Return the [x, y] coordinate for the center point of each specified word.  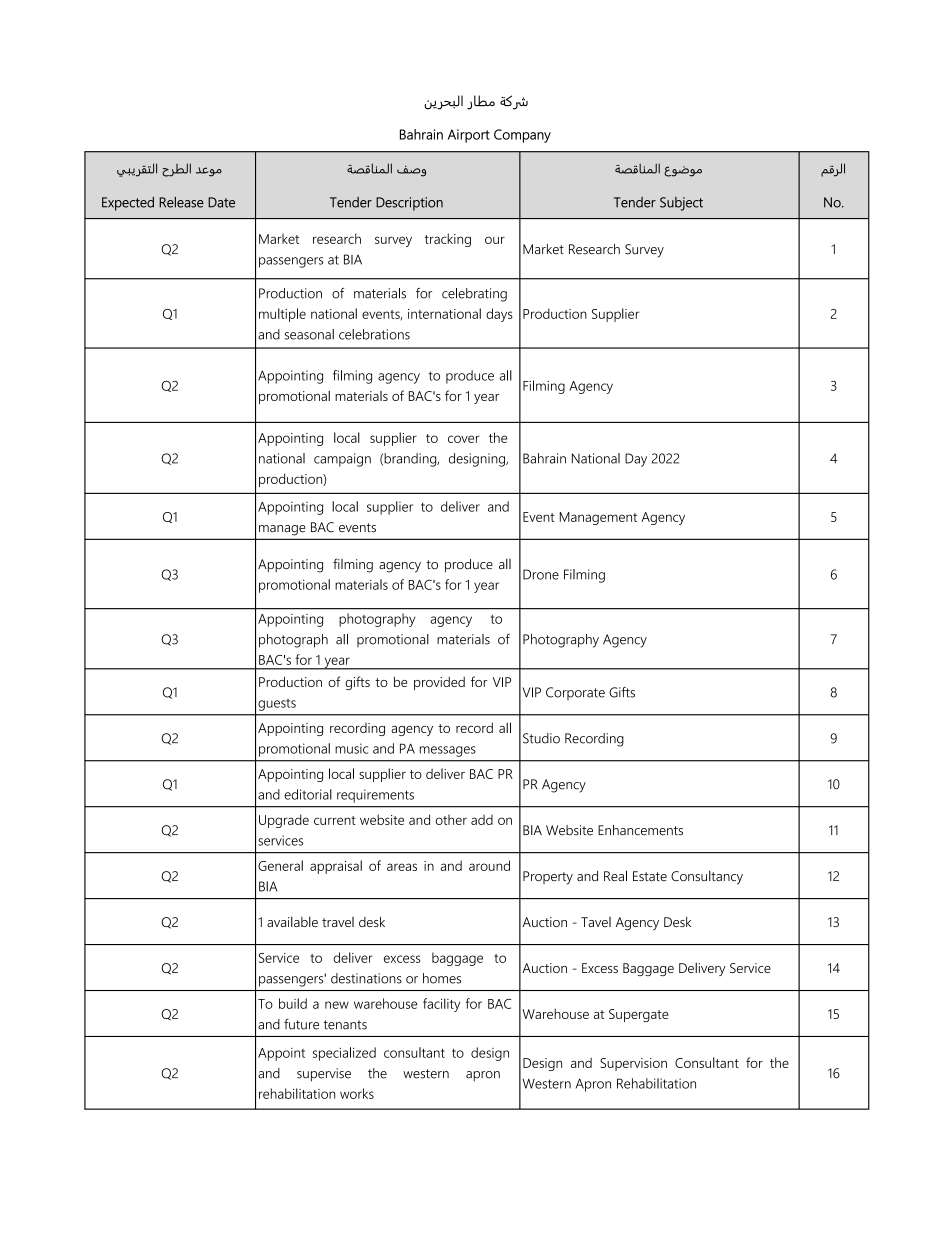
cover [464, 439]
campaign [342, 460]
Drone [541, 574]
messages [448, 751]
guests [277, 705]
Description [409, 204]
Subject [681, 204]
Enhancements [640, 830]
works [357, 1093]
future [301, 1024]
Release [181, 202]
